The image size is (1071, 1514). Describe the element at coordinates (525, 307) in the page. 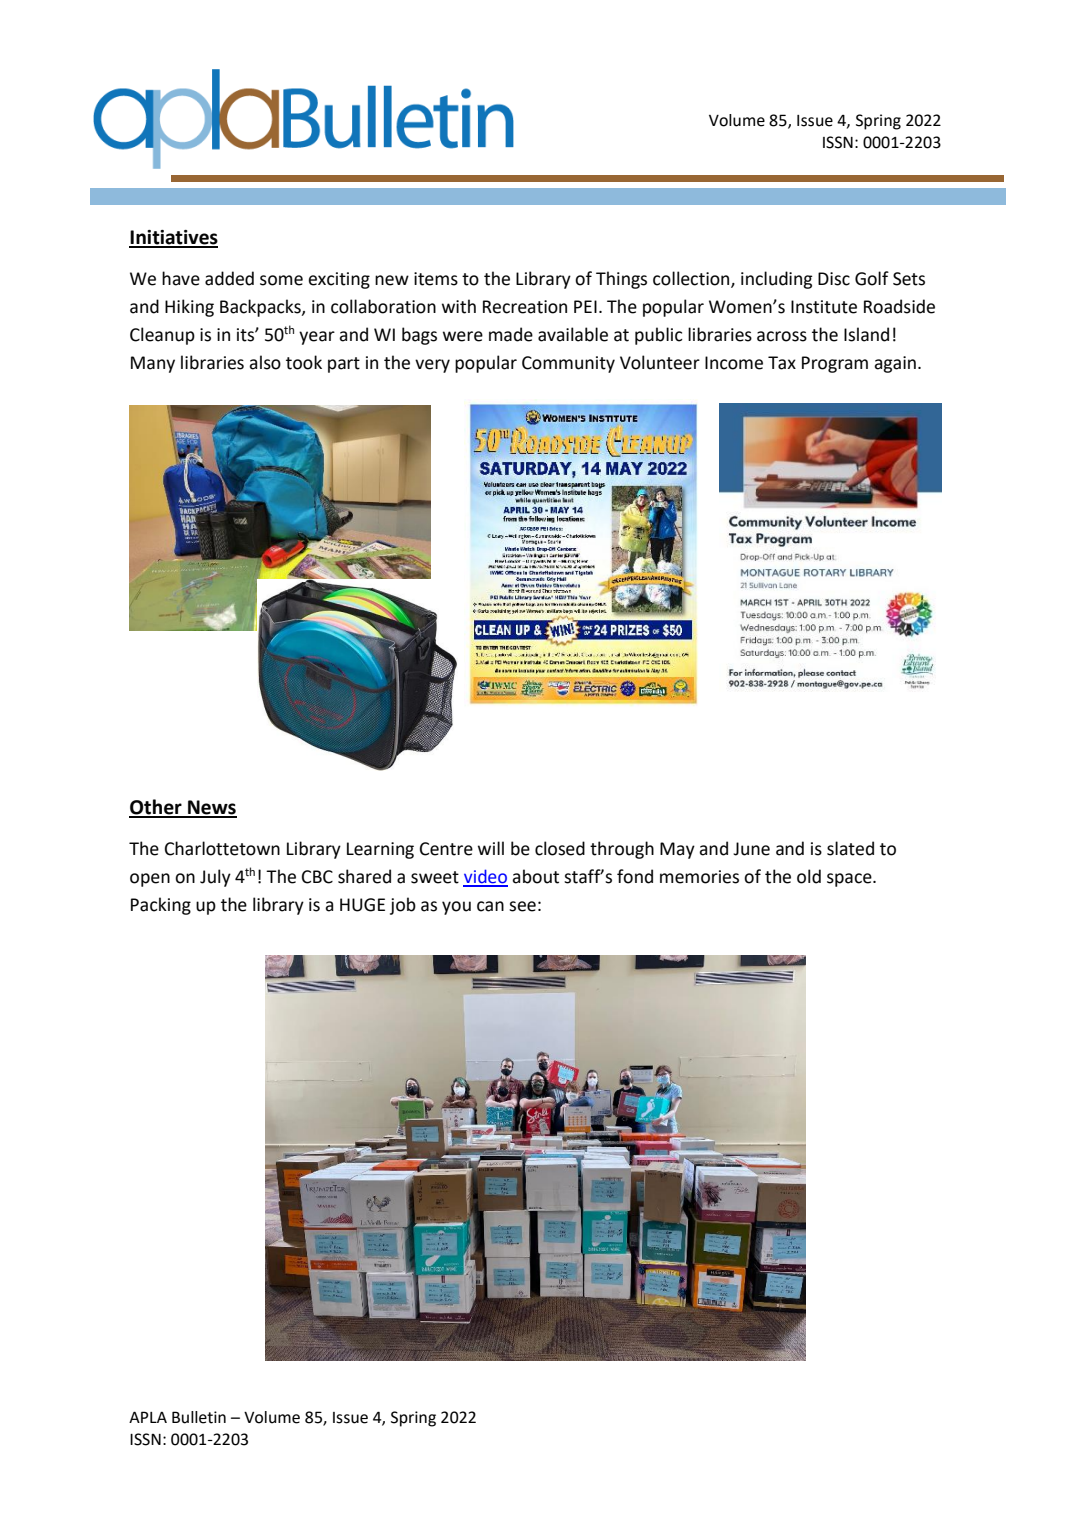

I see `Recreation` at that location.
